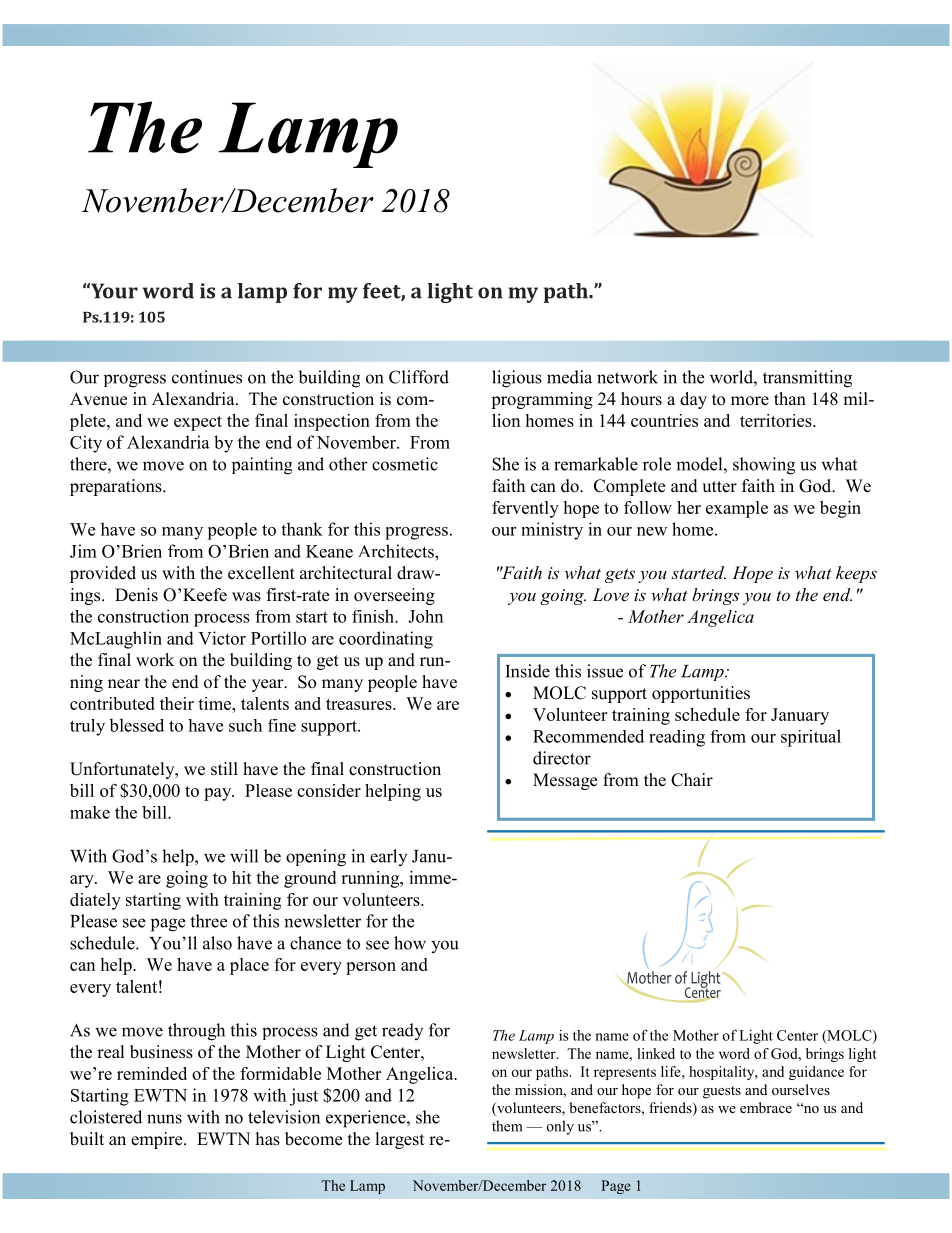 This image has height=1233, width=952. I want to click on will, so click(244, 856).
